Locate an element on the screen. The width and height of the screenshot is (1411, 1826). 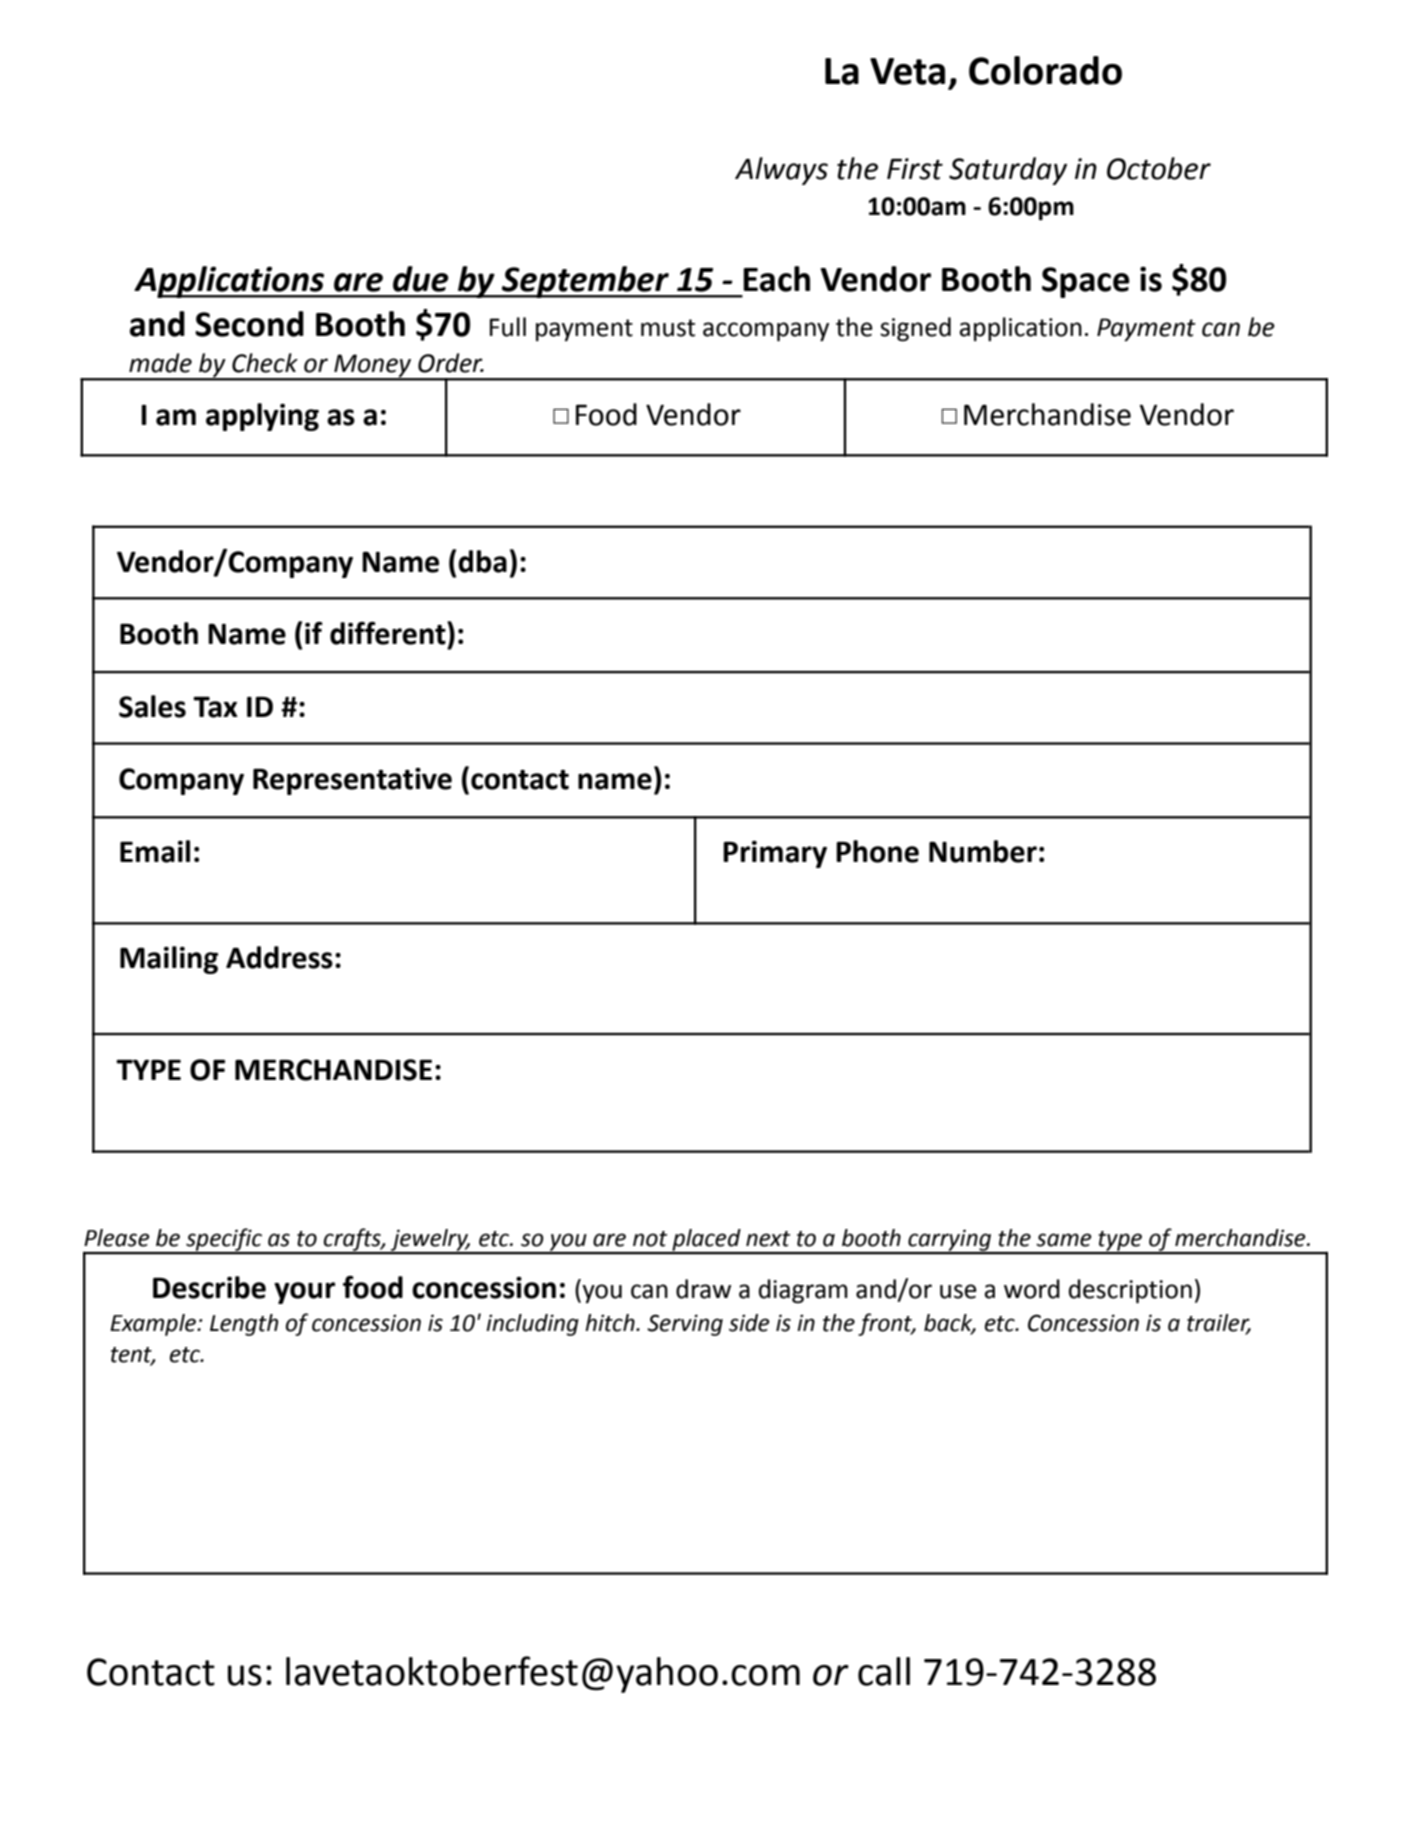
Always is located at coordinates (781, 171).
